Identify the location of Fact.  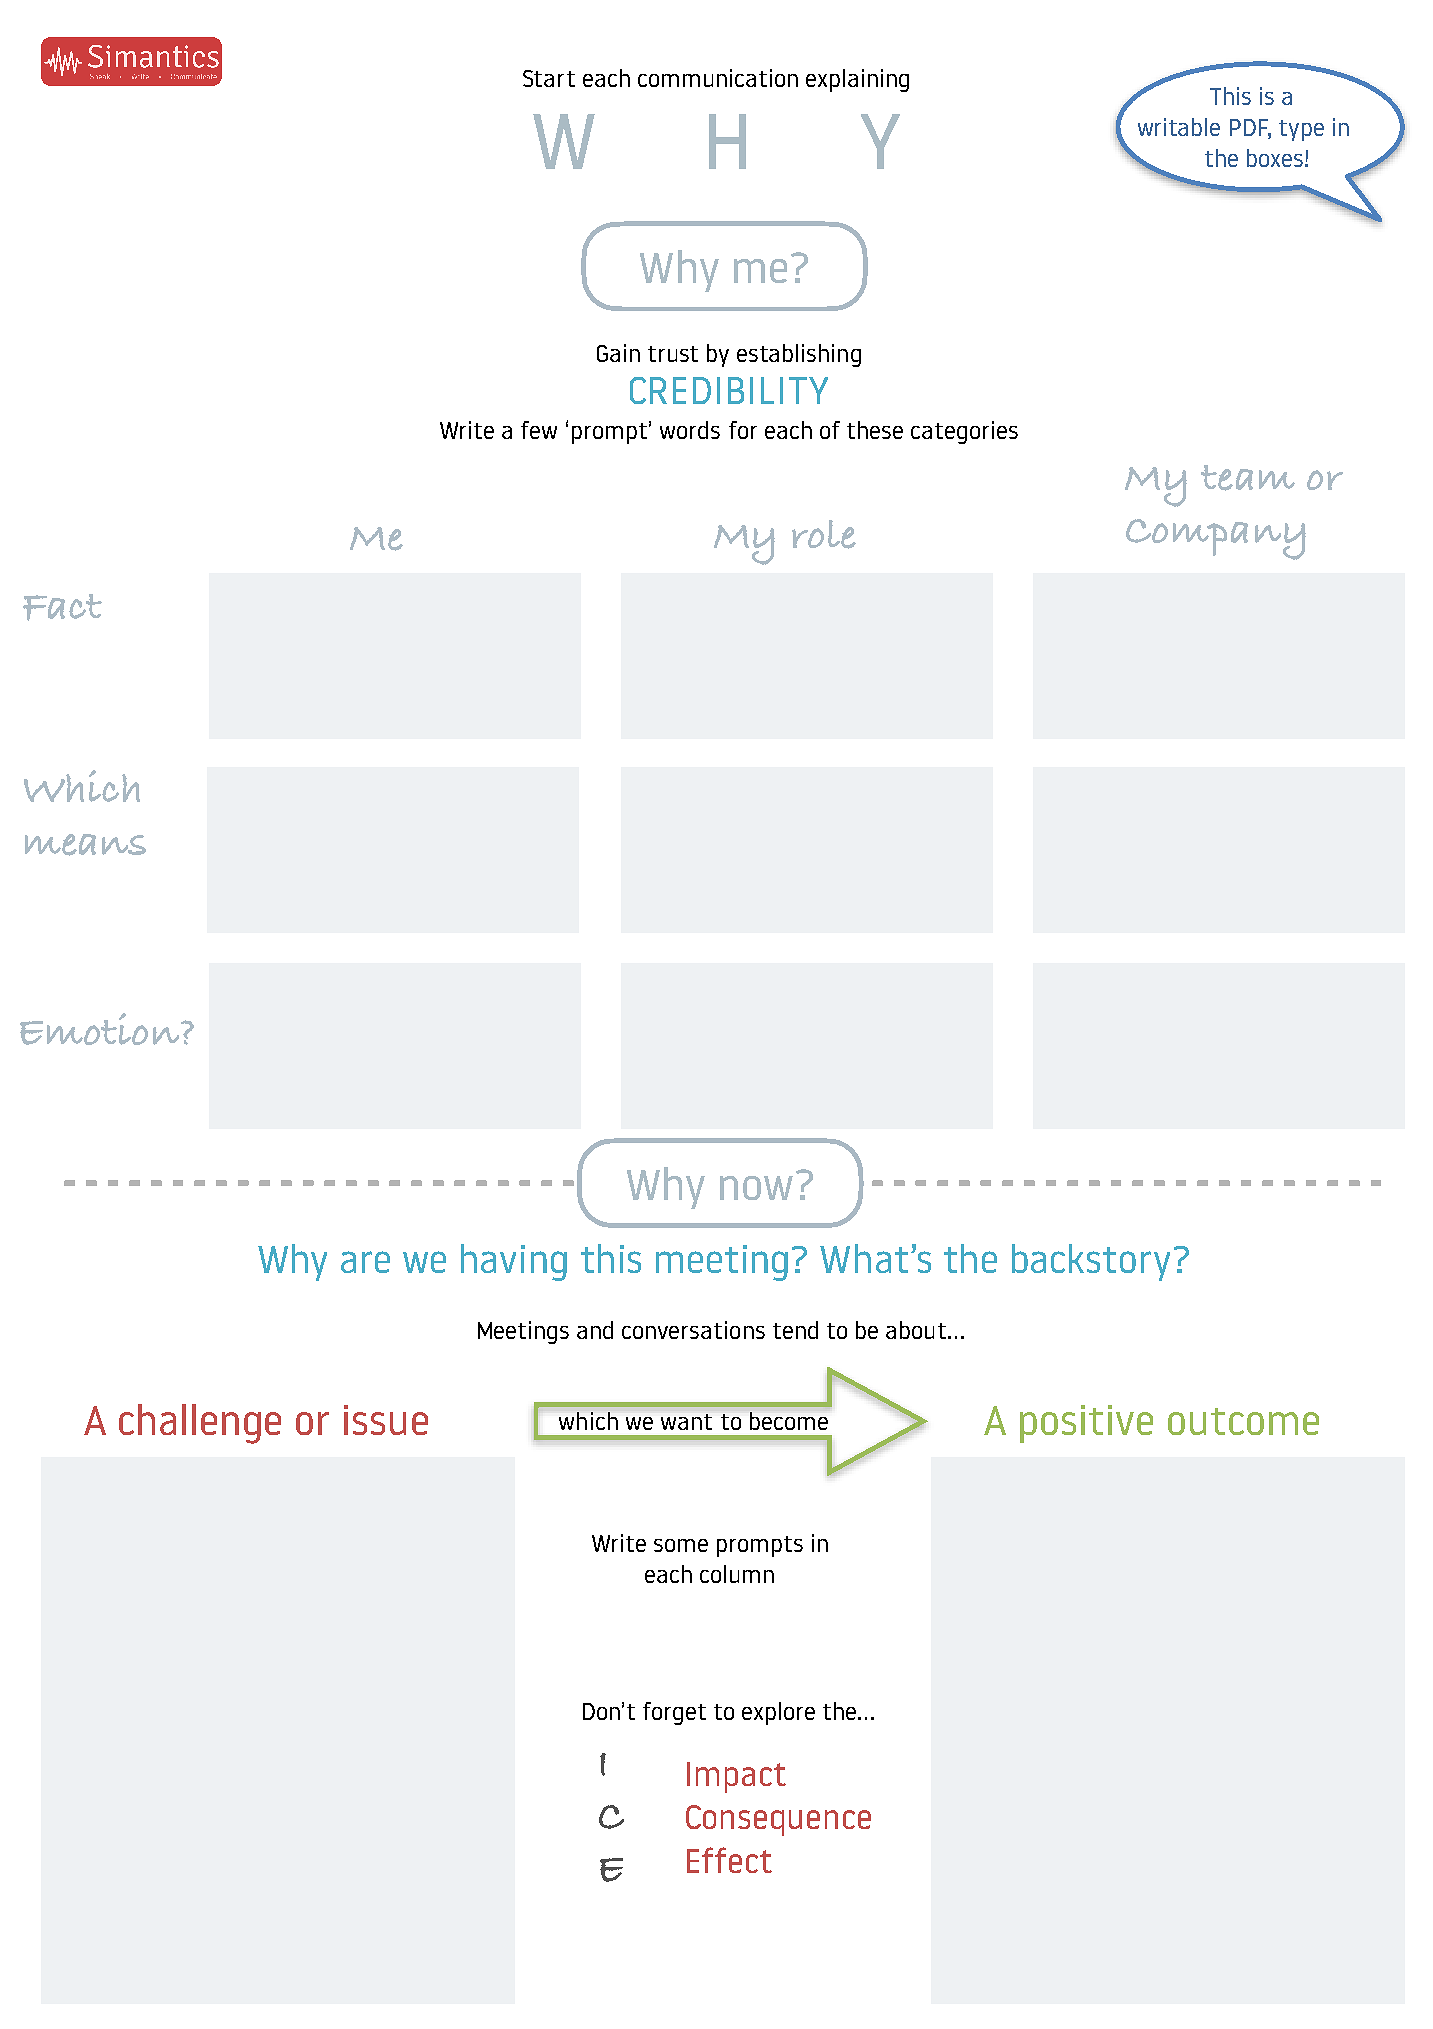
(62, 607).
